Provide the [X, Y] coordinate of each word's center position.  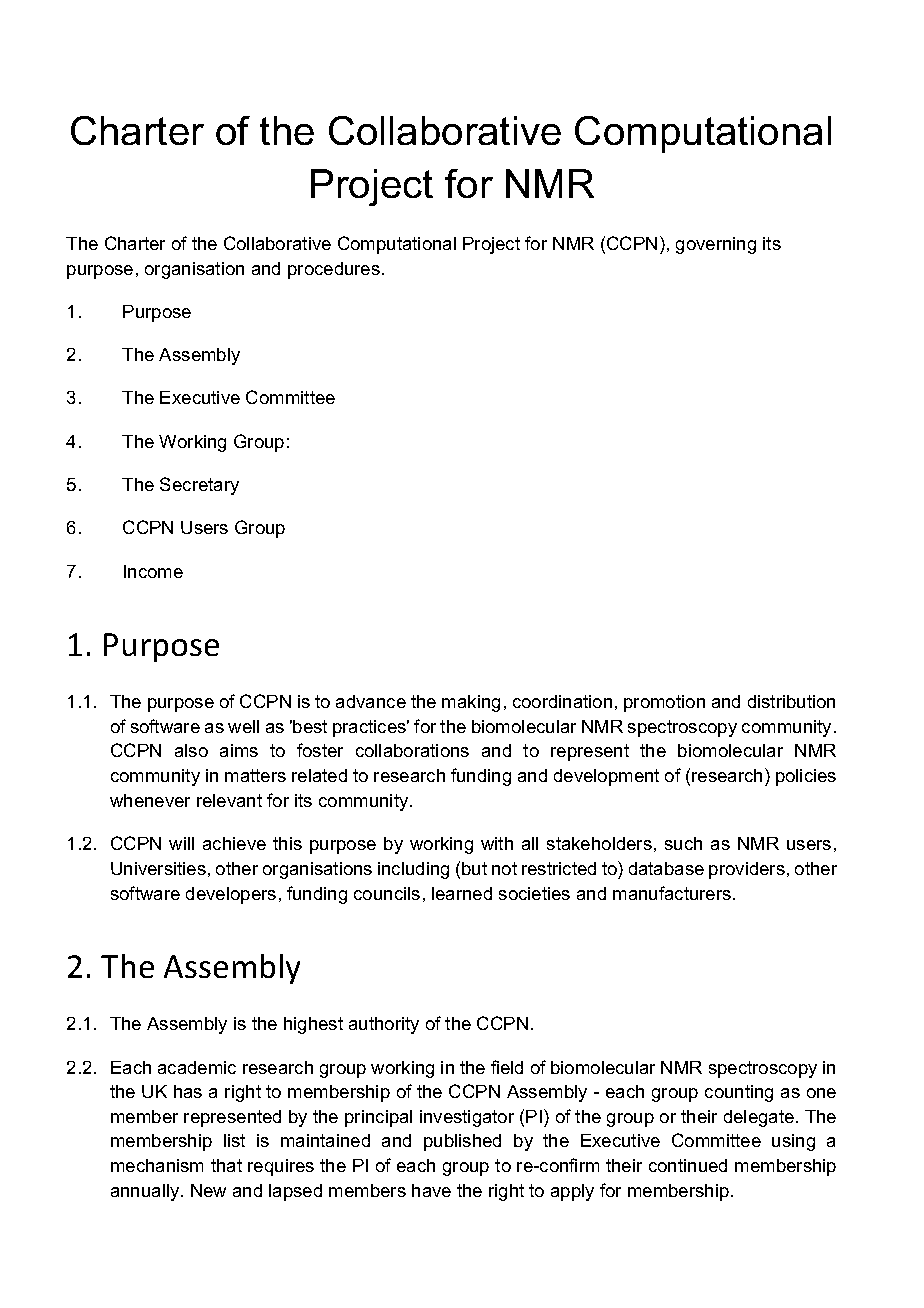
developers [231, 895]
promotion [664, 703]
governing [716, 245]
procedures [334, 270]
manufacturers [673, 893]
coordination [562, 701]
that [226, 1165]
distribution [791, 701]
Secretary [199, 486]
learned [462, 893]
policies [806, 777]
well [243, 726]
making [471, 703]
